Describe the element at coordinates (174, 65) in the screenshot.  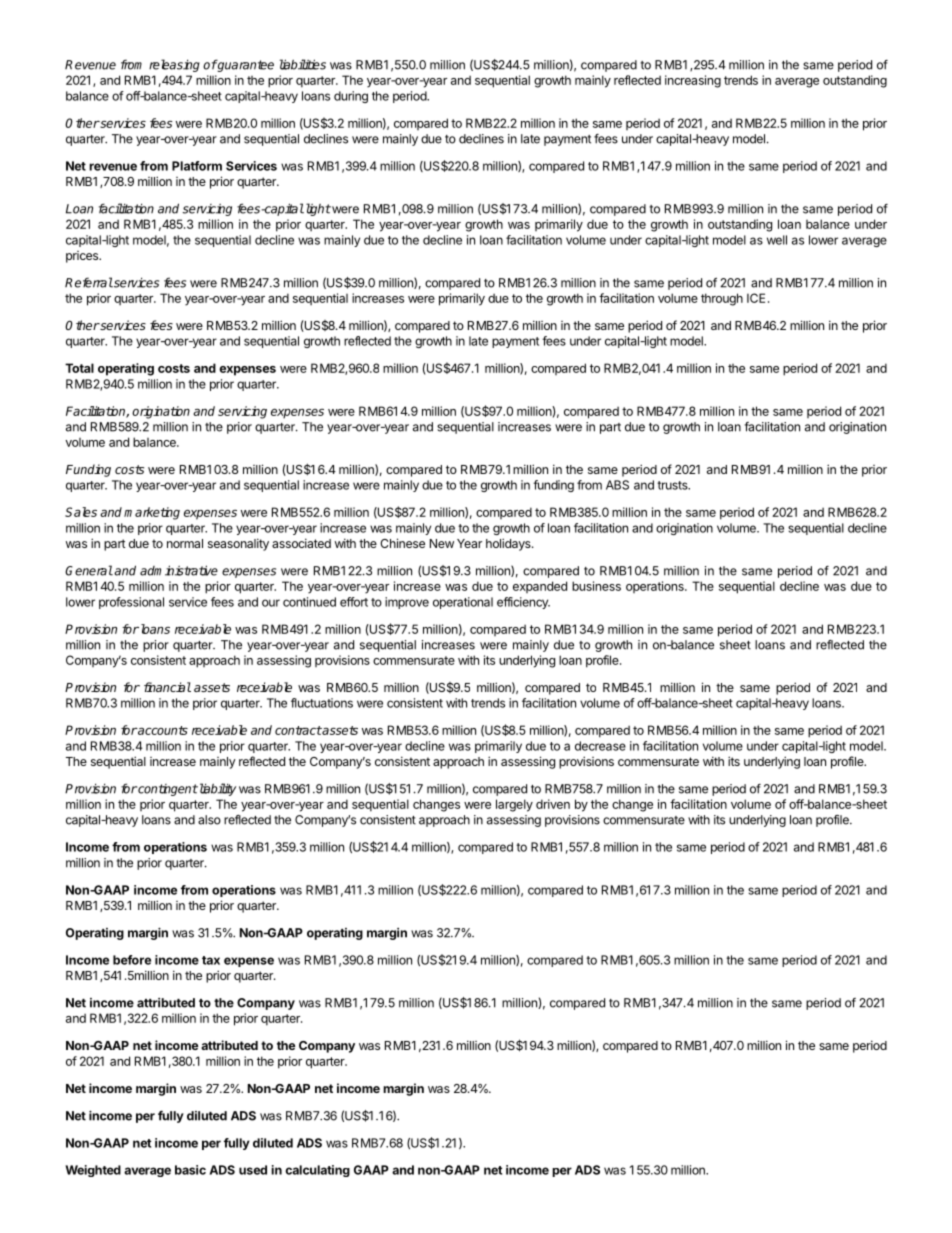
I see `releasing` at that location.
